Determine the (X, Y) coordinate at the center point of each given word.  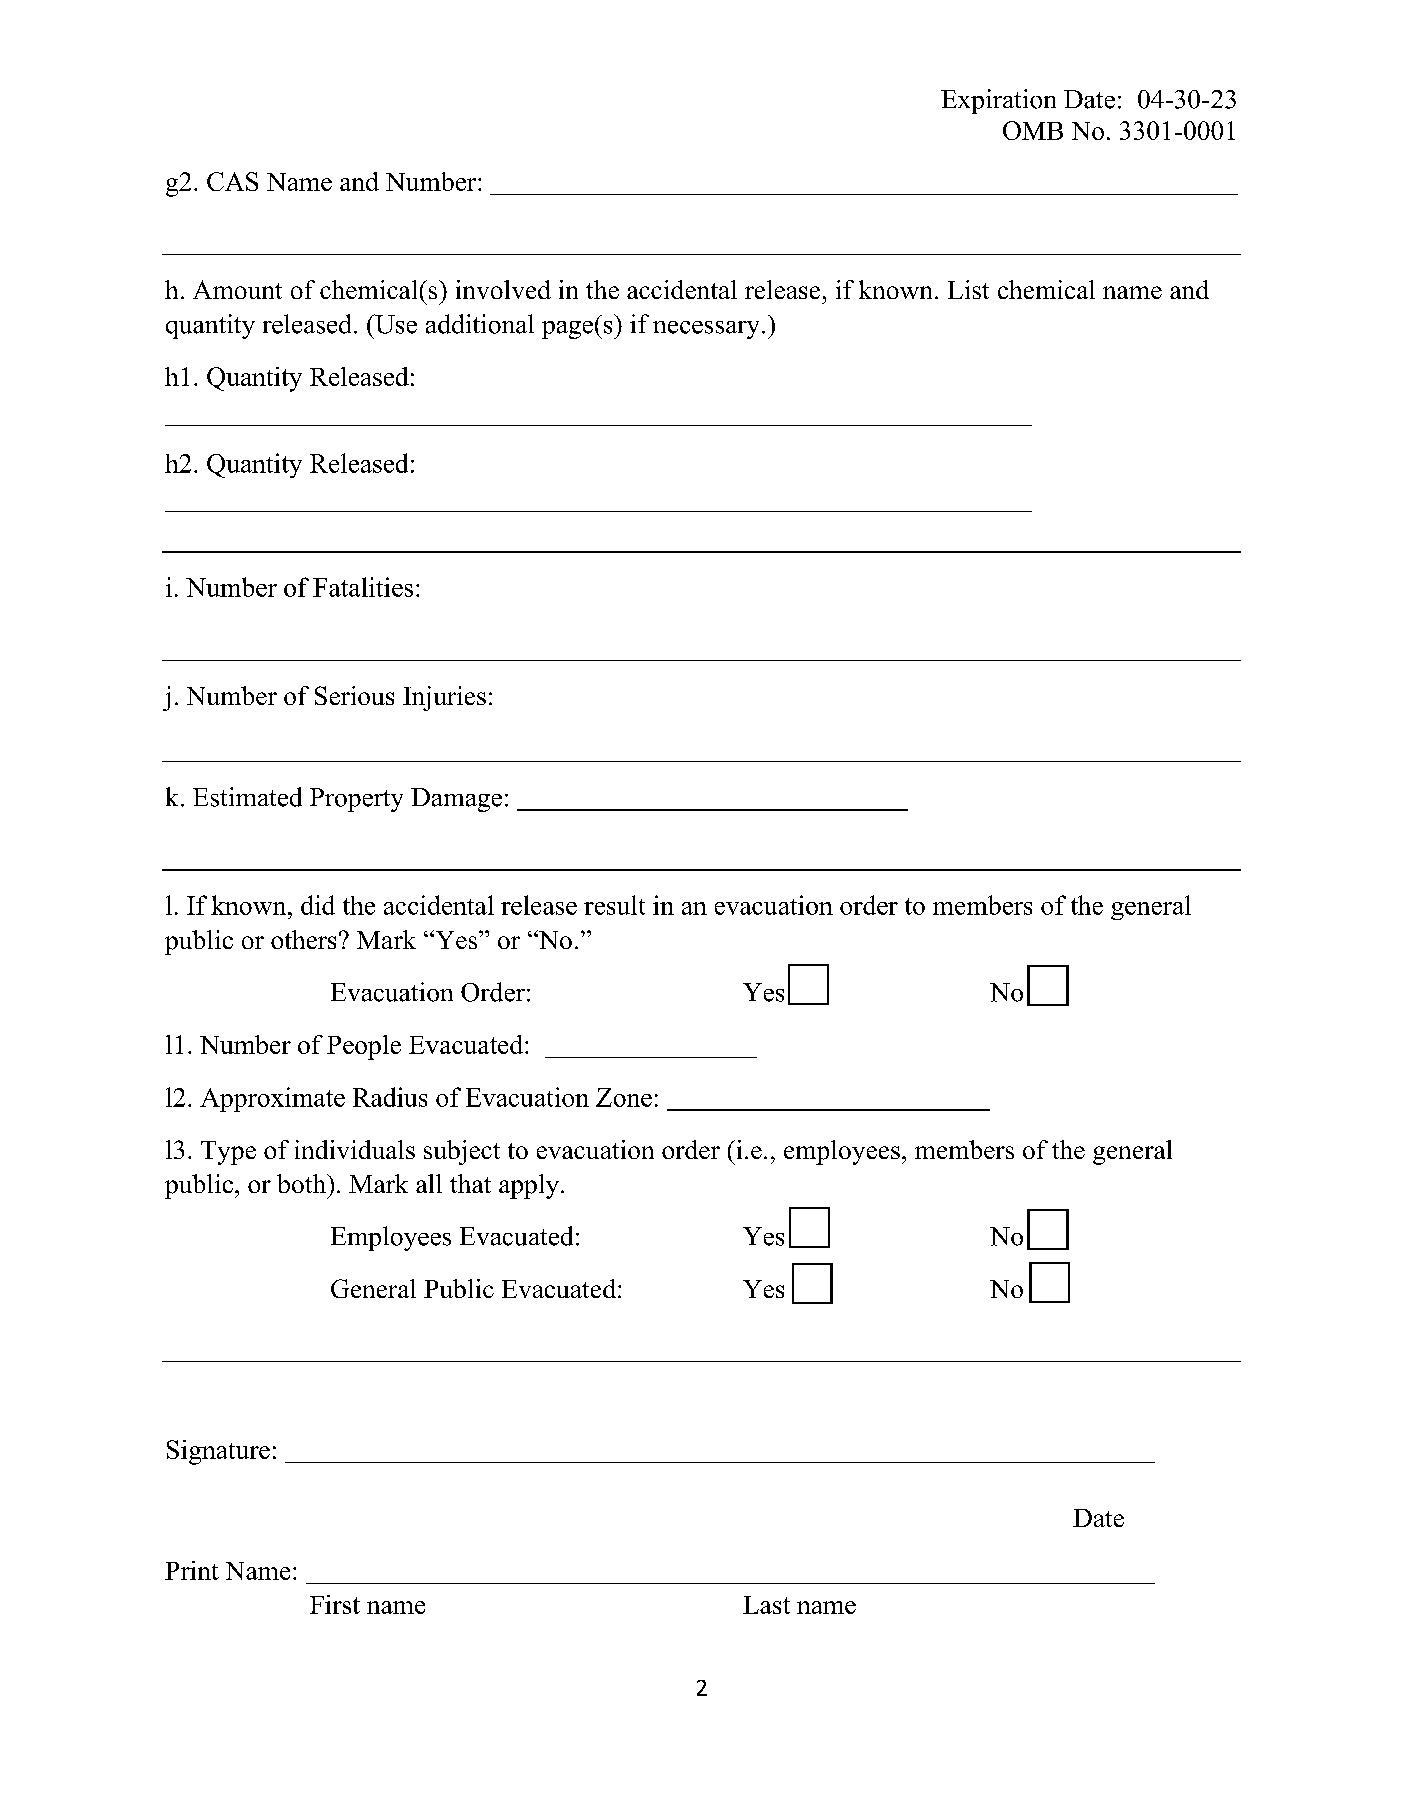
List (968, 289)
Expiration (998, 101)
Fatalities (363, 587)
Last (766, 1605)
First (335, 1604)
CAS (232, 181)
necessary (706, 330)
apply (530, 1186)
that (470, 1183)
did (318, 905)
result (614, 905)
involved (503, 289)
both (303, 1183)
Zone (624, 1097)
